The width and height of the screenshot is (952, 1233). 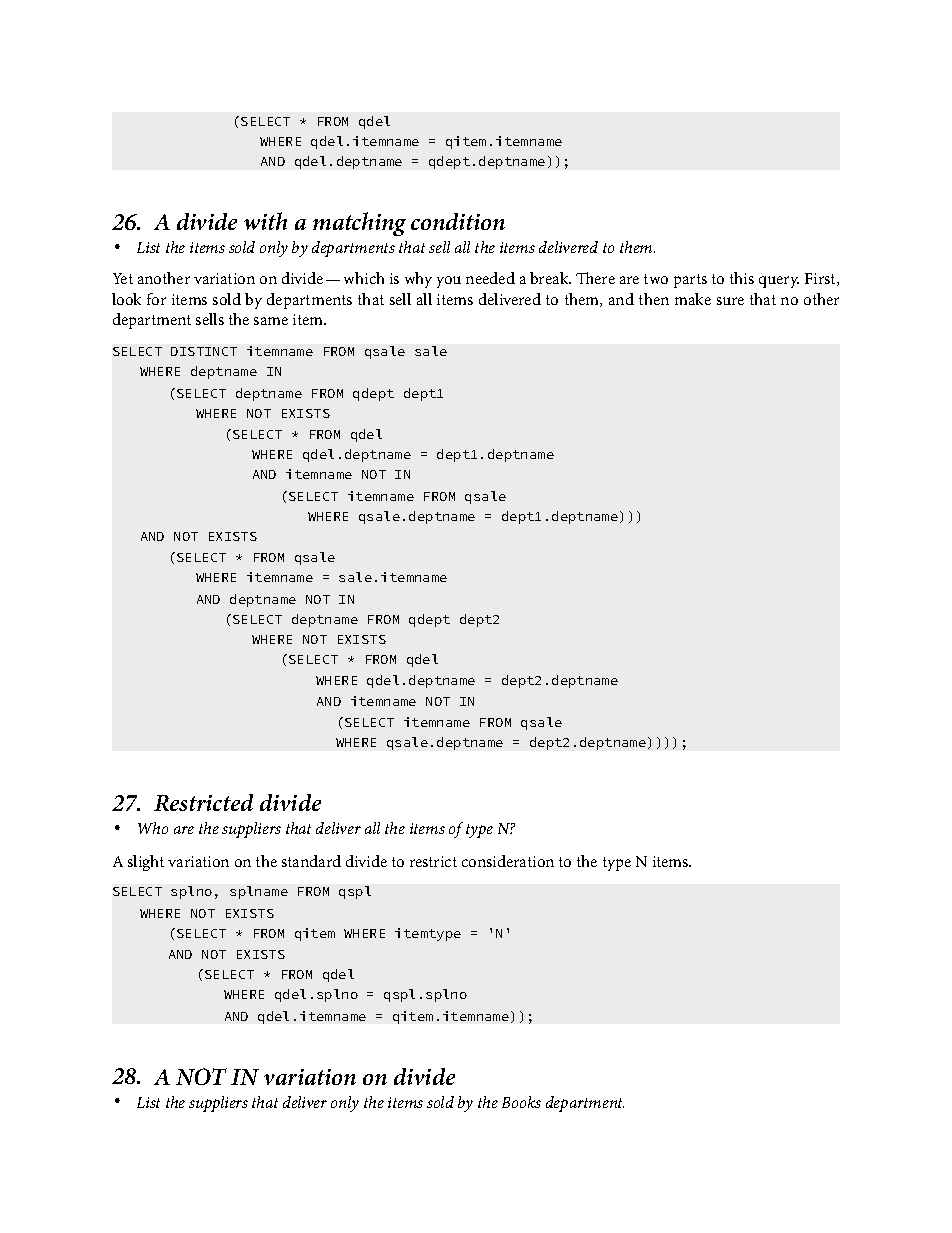 I want to click on with, so click(x=265, y=221).
